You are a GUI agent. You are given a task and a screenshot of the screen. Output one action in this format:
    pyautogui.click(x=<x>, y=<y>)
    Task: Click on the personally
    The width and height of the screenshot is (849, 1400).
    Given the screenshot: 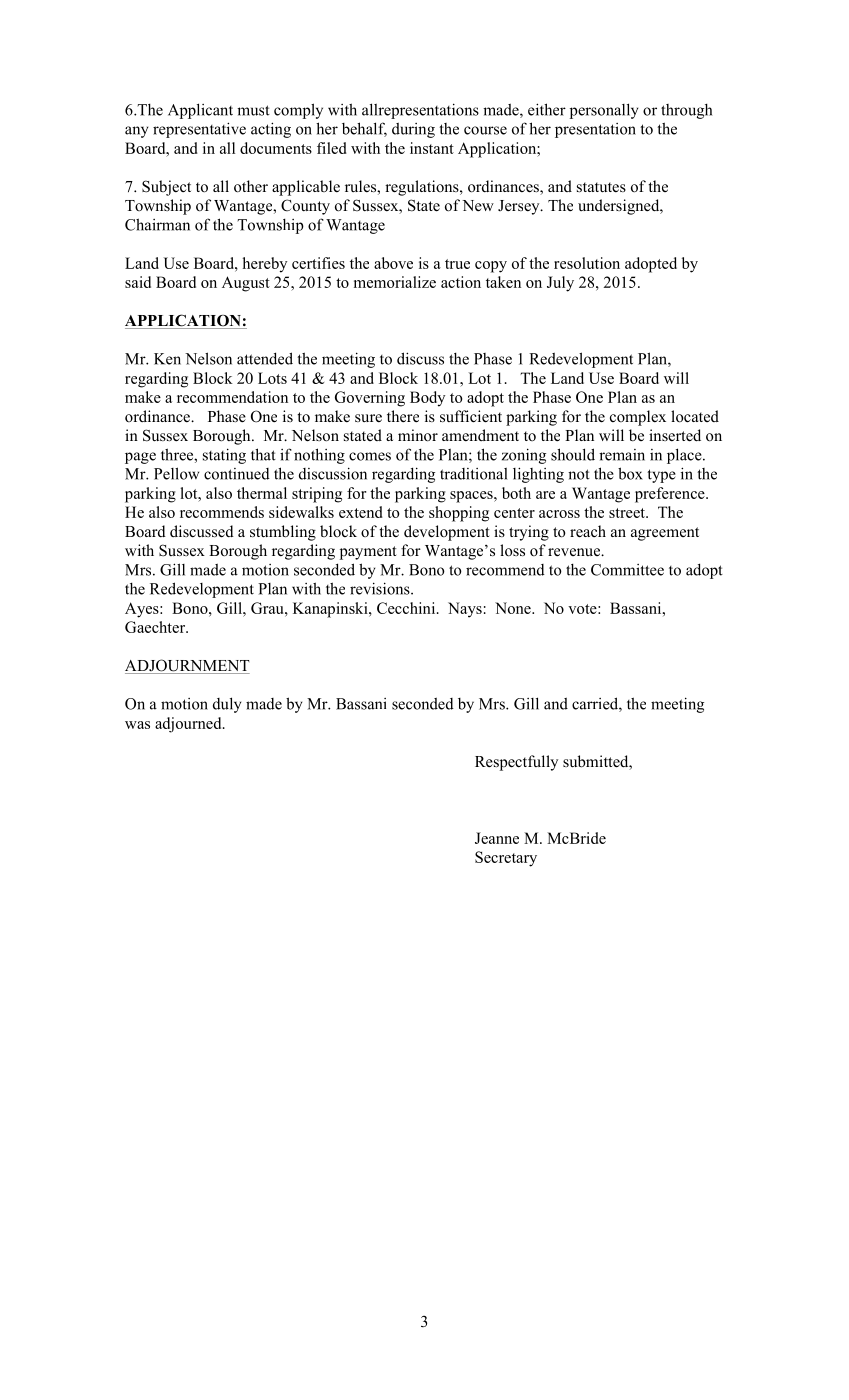 What is the action you would take?
    pyautogui.click(x=604, y=111)
